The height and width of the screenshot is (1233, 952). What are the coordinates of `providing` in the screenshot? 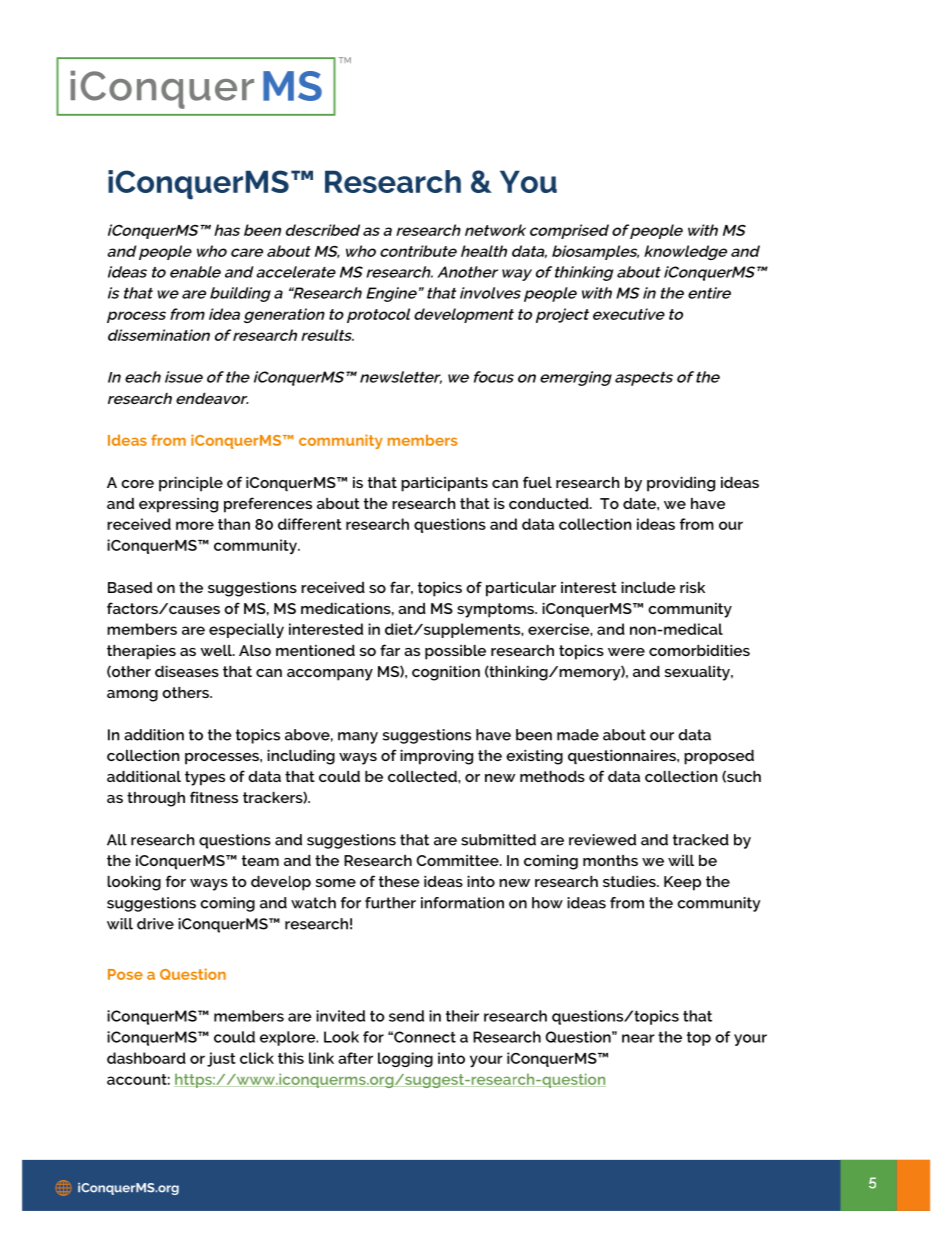 It's located at (681, 484).
